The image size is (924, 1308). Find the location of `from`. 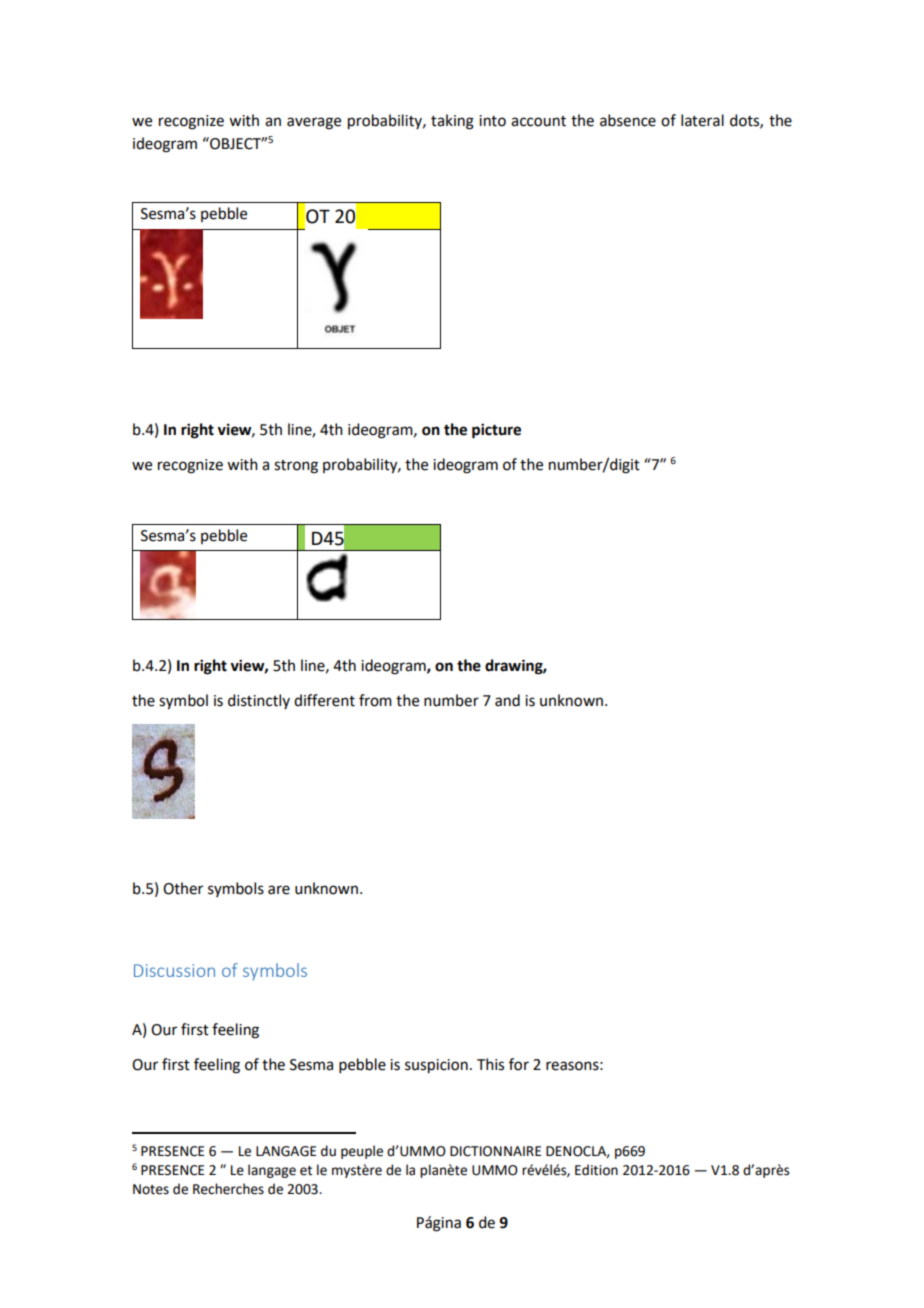

from is located at coordinates (375, 700).
